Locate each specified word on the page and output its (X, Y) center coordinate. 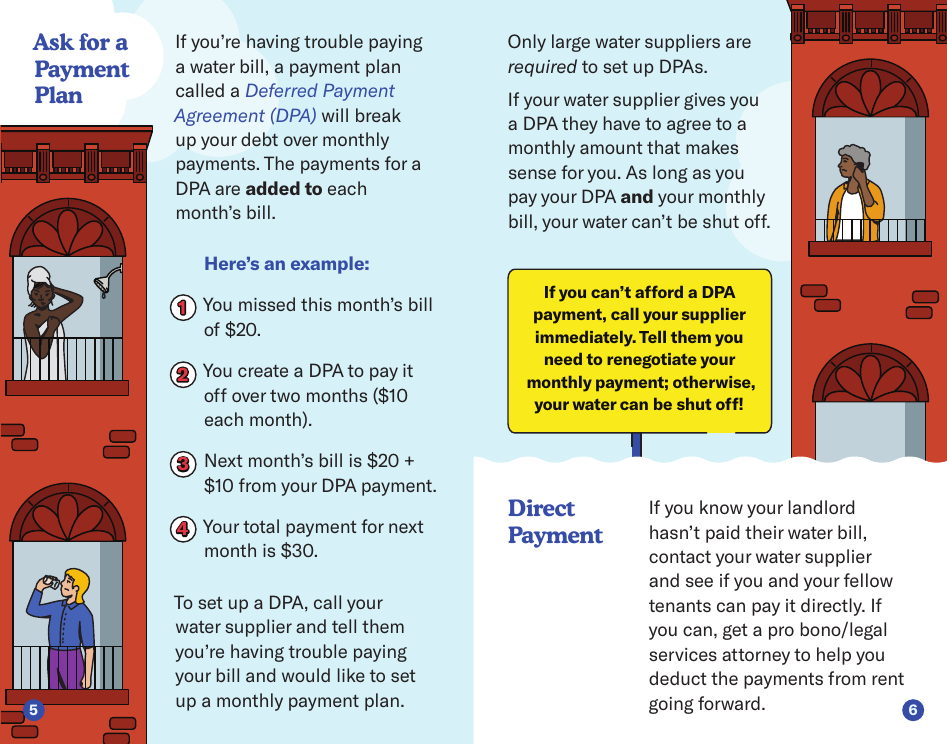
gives (704, 101)
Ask (53, 42)
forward (729, 703)
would (306, 675)
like (351, 675)
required (542, 68)
